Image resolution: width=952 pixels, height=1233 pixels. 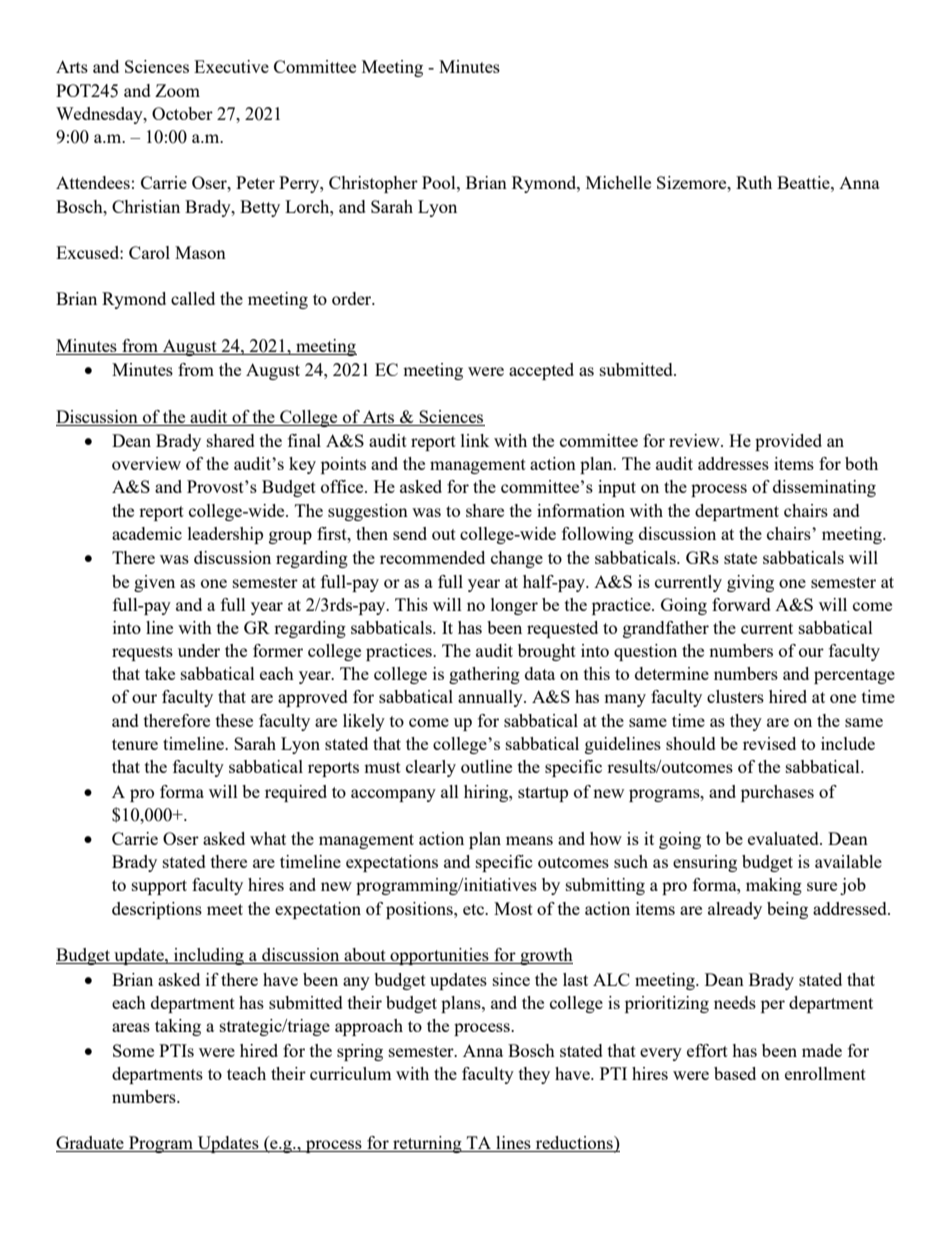 What do you see at coordinates (177, 90) in the screenshot?
I see `Zoom` at bounding box center [177, 90].
